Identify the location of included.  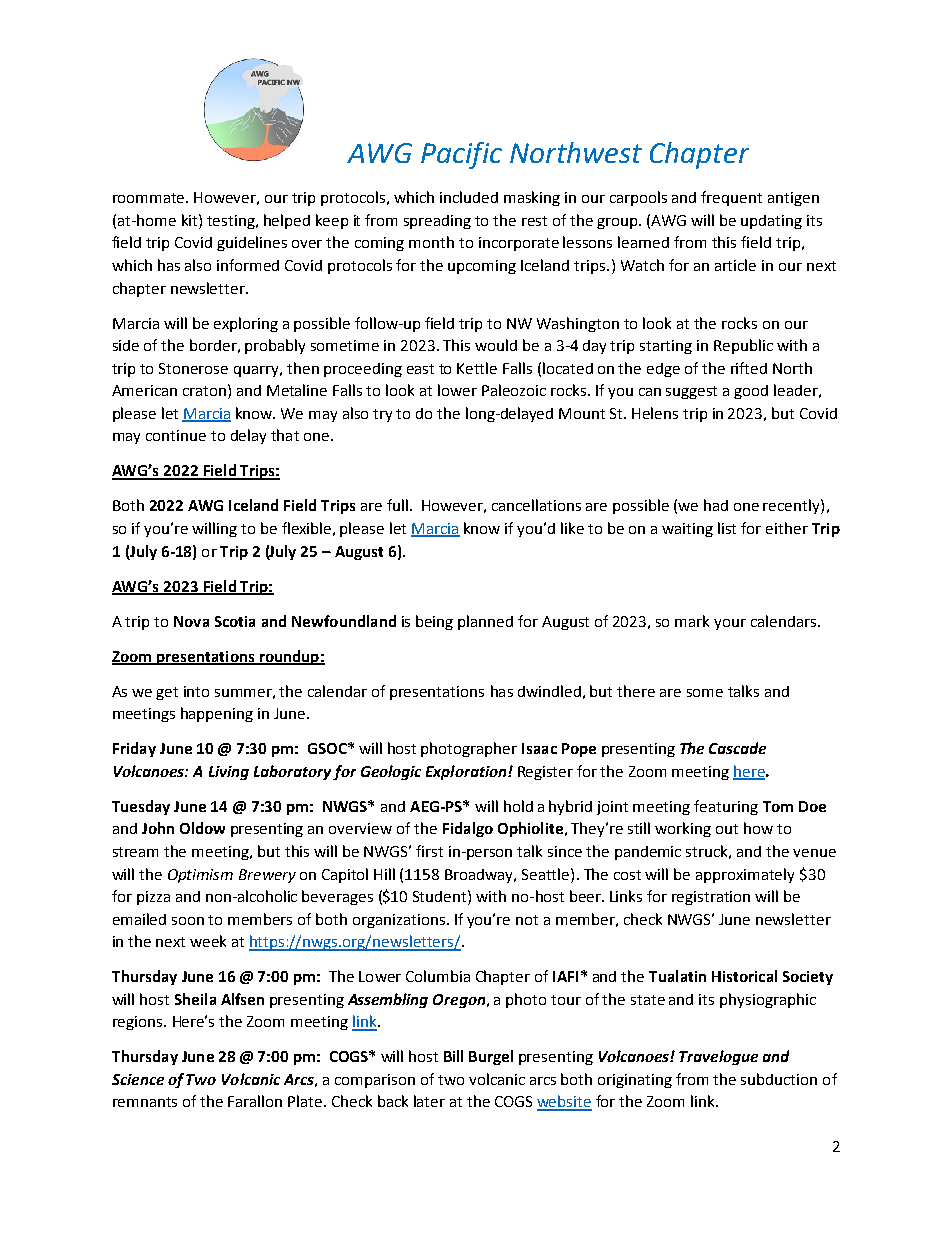
(469, 197).
